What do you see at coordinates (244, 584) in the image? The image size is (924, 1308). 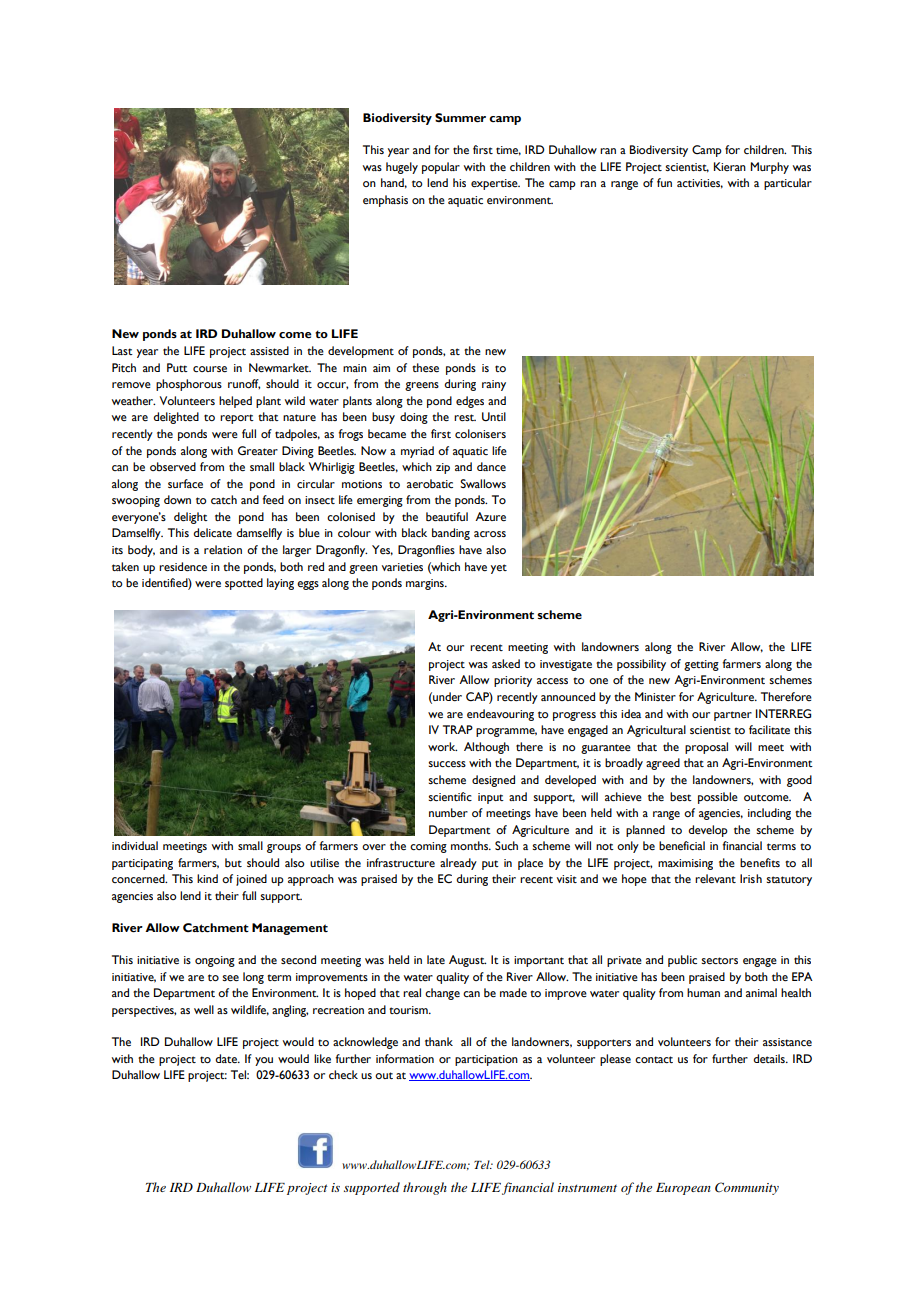 I see `spotted` at bounding box center [244, 584].
